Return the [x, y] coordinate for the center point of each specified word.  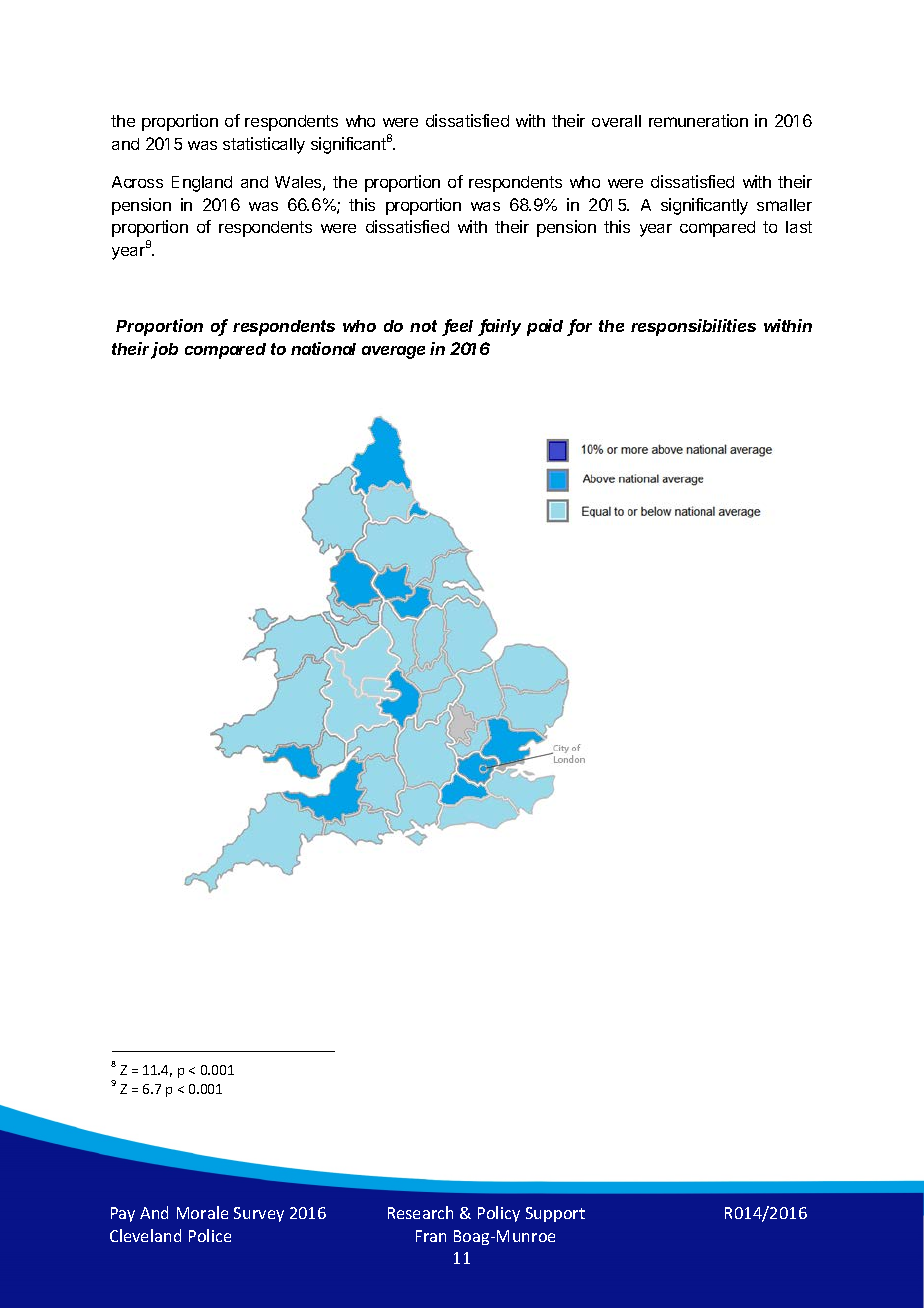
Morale [202, 1212]
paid [545, 327]
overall [616, 121]
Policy [499, 1214]
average [393, 352]
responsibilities [693, 327]
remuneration [698, 120]
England [202, 184]
